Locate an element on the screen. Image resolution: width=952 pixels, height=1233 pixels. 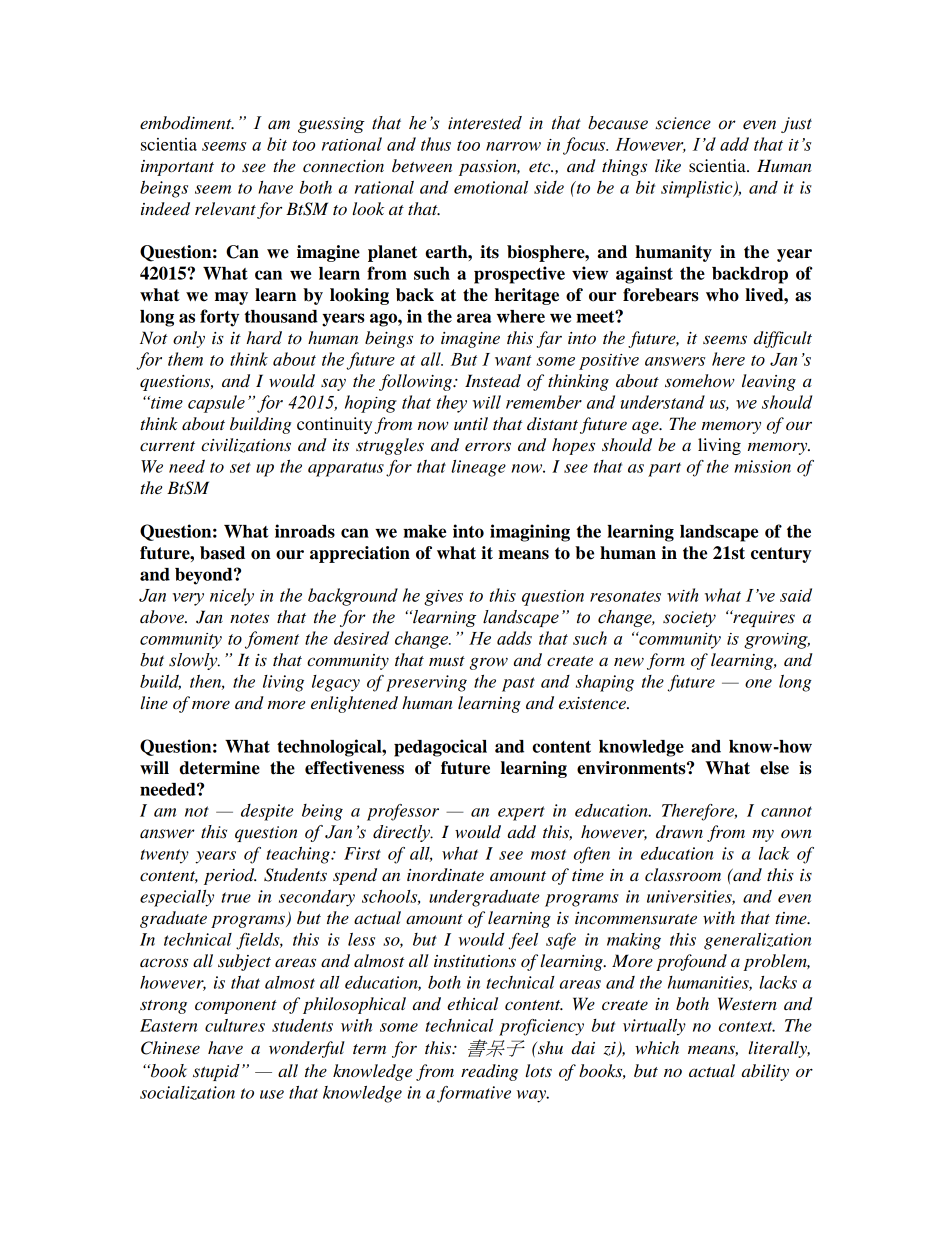
slowly is located at coordinates (194, 661).
